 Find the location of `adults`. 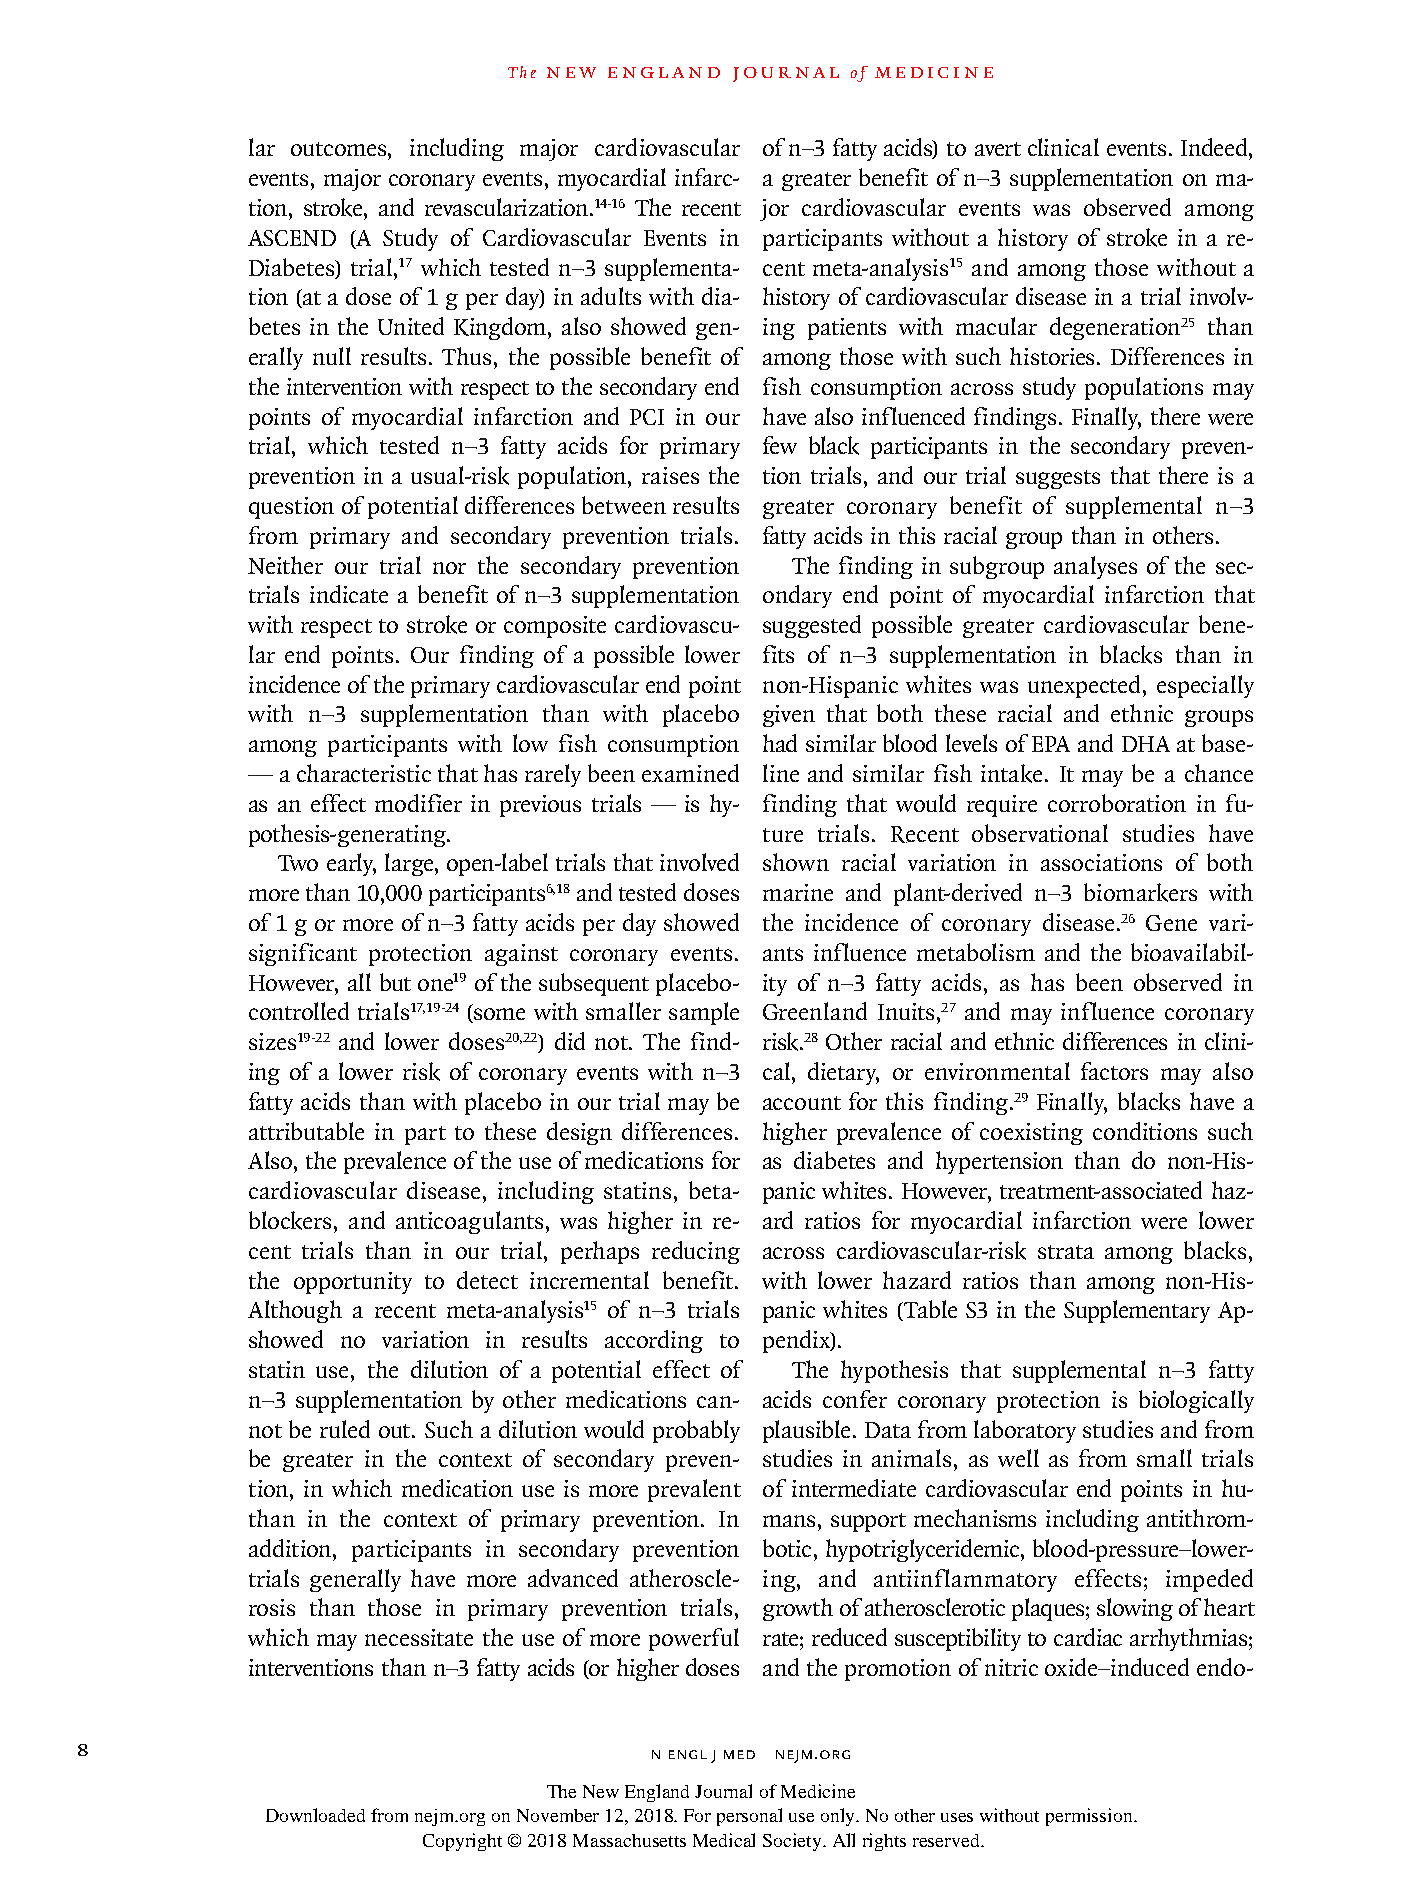

adults is located at coordinates (611, 296).
